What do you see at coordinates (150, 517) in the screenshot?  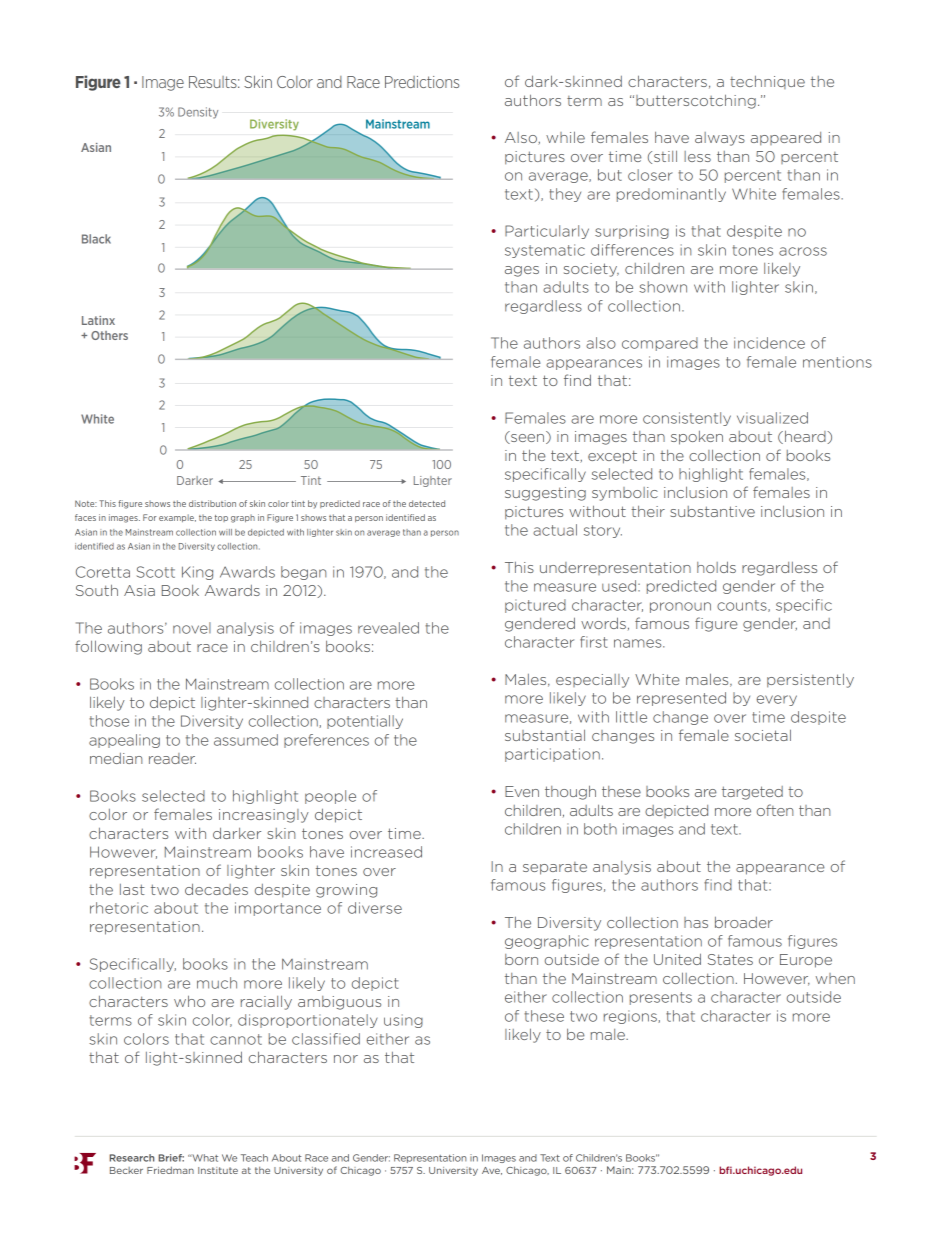 I see `For` at bounding box center [150, 517].
